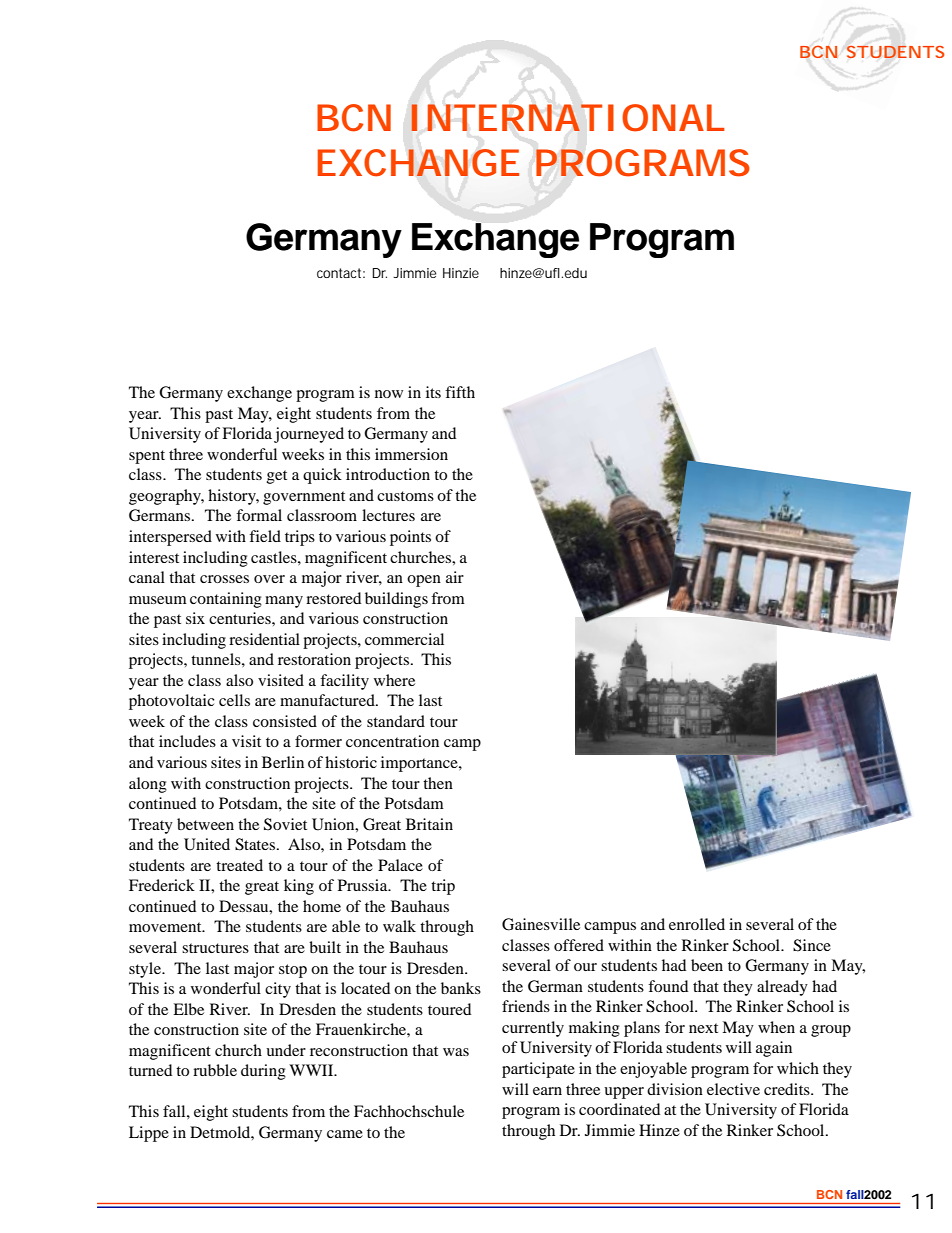 The width and height of the image is (952, 1233). Describe the element at coordinates (389, 394) in the image. I see `now` at that location.
